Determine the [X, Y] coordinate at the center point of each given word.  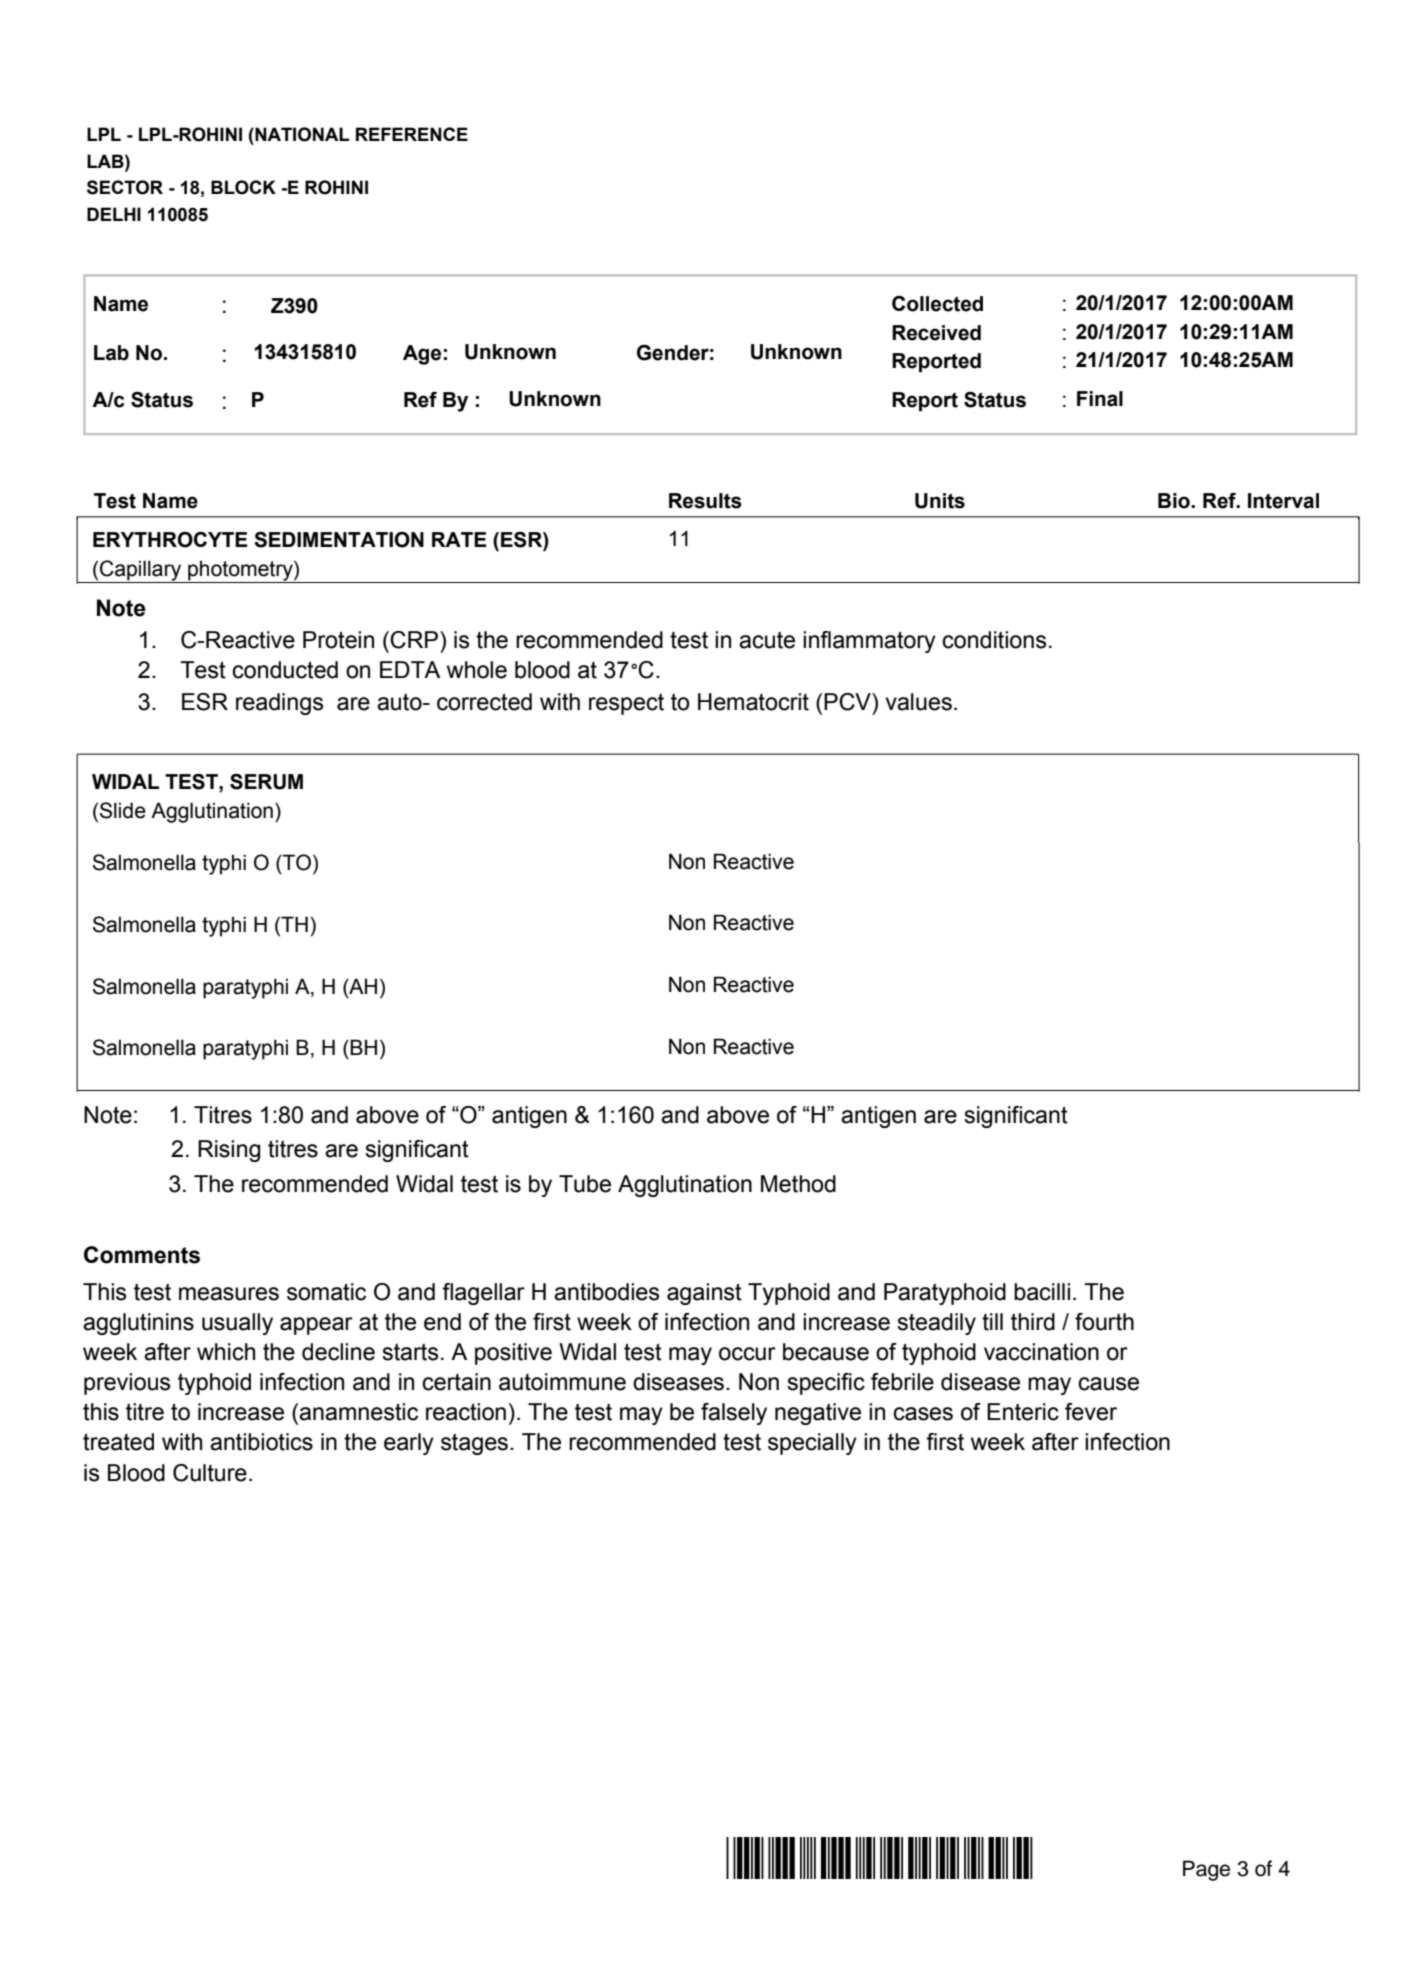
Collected [937, 304]
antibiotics [261, 1442]
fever [1091, 1412]
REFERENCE [412, 134]
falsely [734, 1414]
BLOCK [243, 187]
